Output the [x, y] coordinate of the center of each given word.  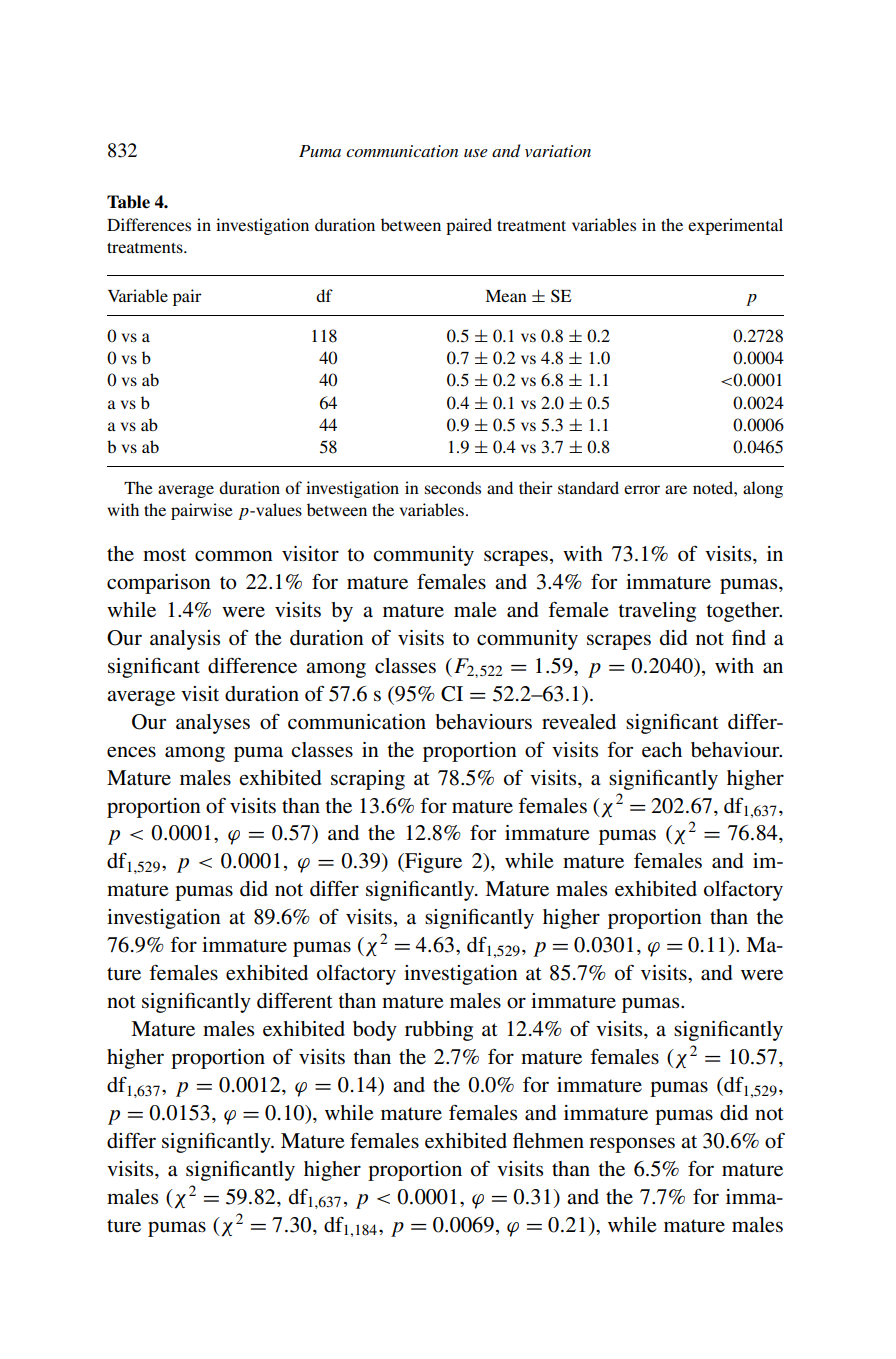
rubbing [439, 1031]
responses [632, 1145]
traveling [657, 612]
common [234, 556]
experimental [735, 226]
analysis [185, 640]
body [375, 1031]
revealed [579, 721]
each [662, 750]
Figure [432, 863]
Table [128, 202]
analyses [213, 724]
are [676, 489]
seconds [453, 487]
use [476, 153]
